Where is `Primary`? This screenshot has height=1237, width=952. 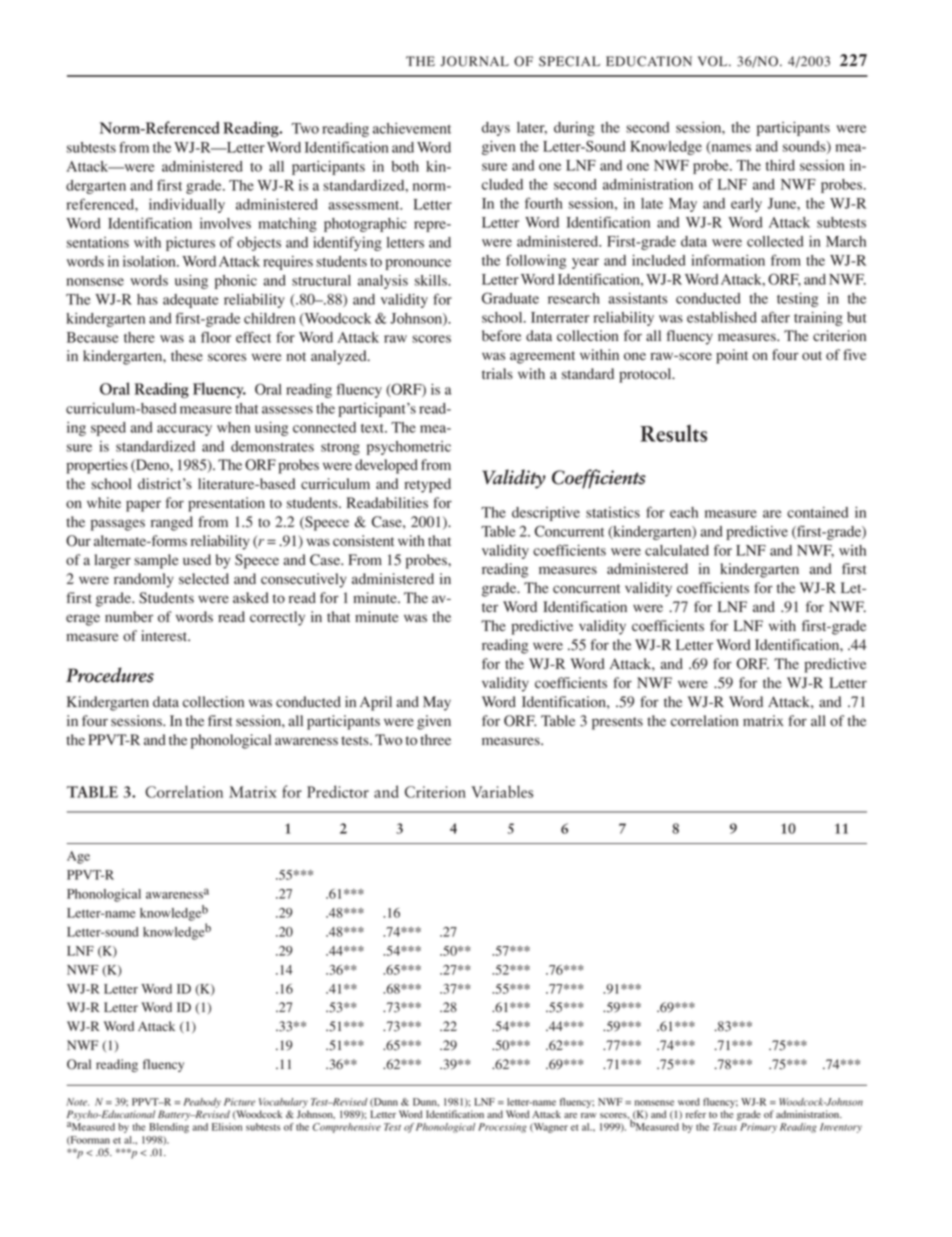 Primary is located at coordinates (758, 1128).
